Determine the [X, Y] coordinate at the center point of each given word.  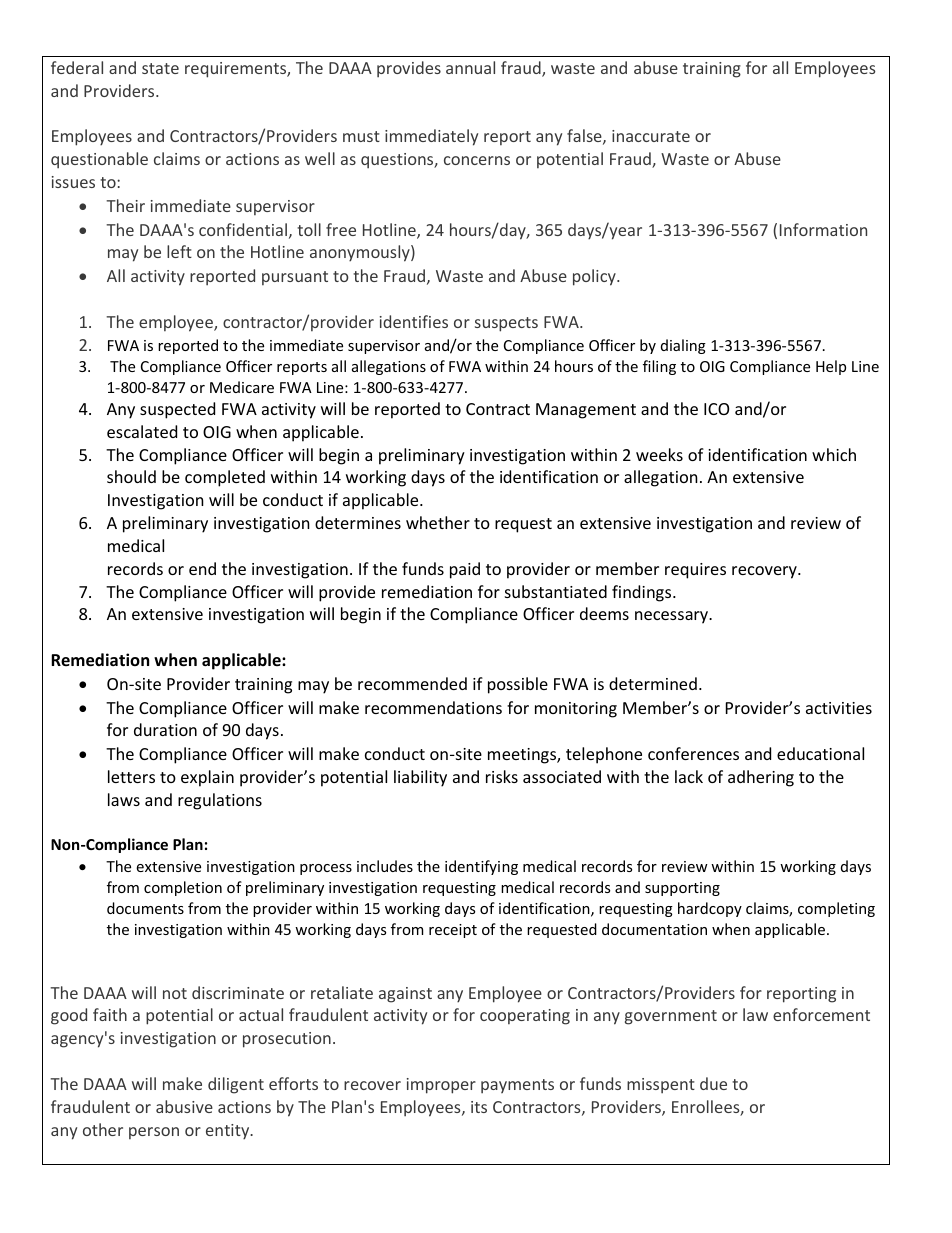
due [713, 1083]
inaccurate [651, 136]
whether [438, 522]
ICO [716, 409]
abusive [184, 1106]
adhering [761, 778]
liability [420, 778]
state [160, 68]
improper [441, 1086]
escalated [142, 431]
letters [131, 776]
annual [470, 67]
